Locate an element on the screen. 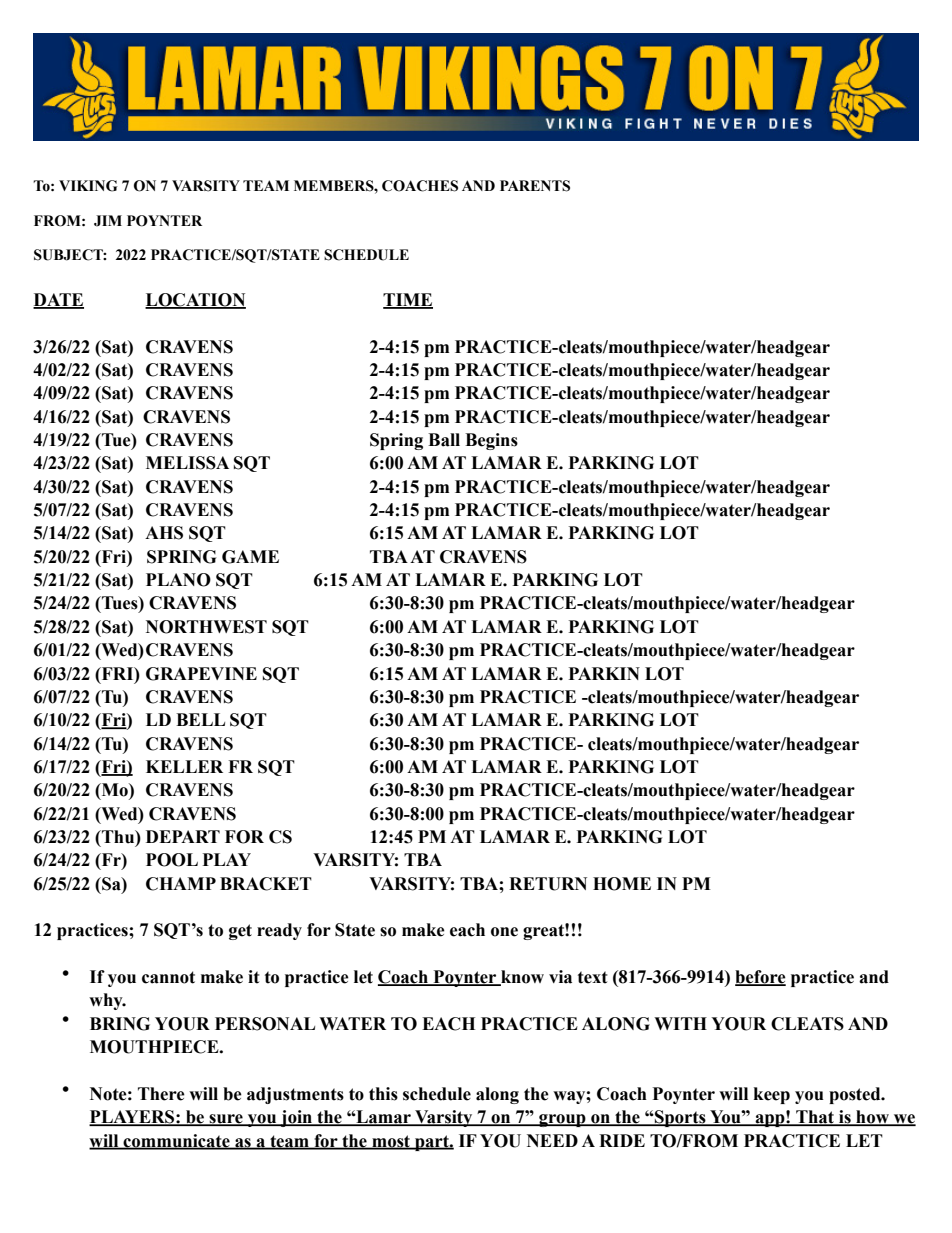 Image resolution: width=952 pixels, height=1233 pixels. There is located at coordinates (161, 1094).
